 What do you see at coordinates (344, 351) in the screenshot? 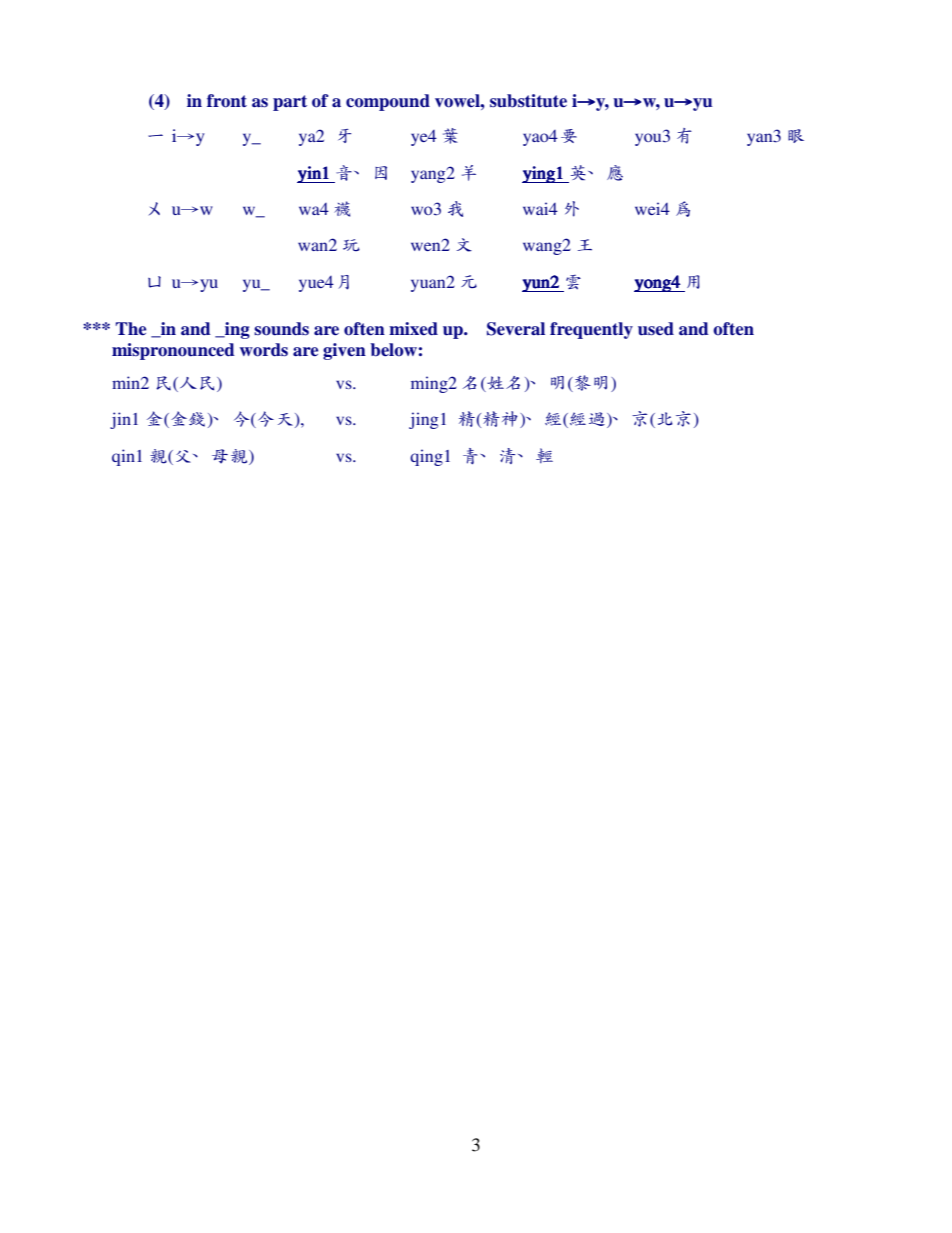
I see `given` at bounding box center [344, 351].
